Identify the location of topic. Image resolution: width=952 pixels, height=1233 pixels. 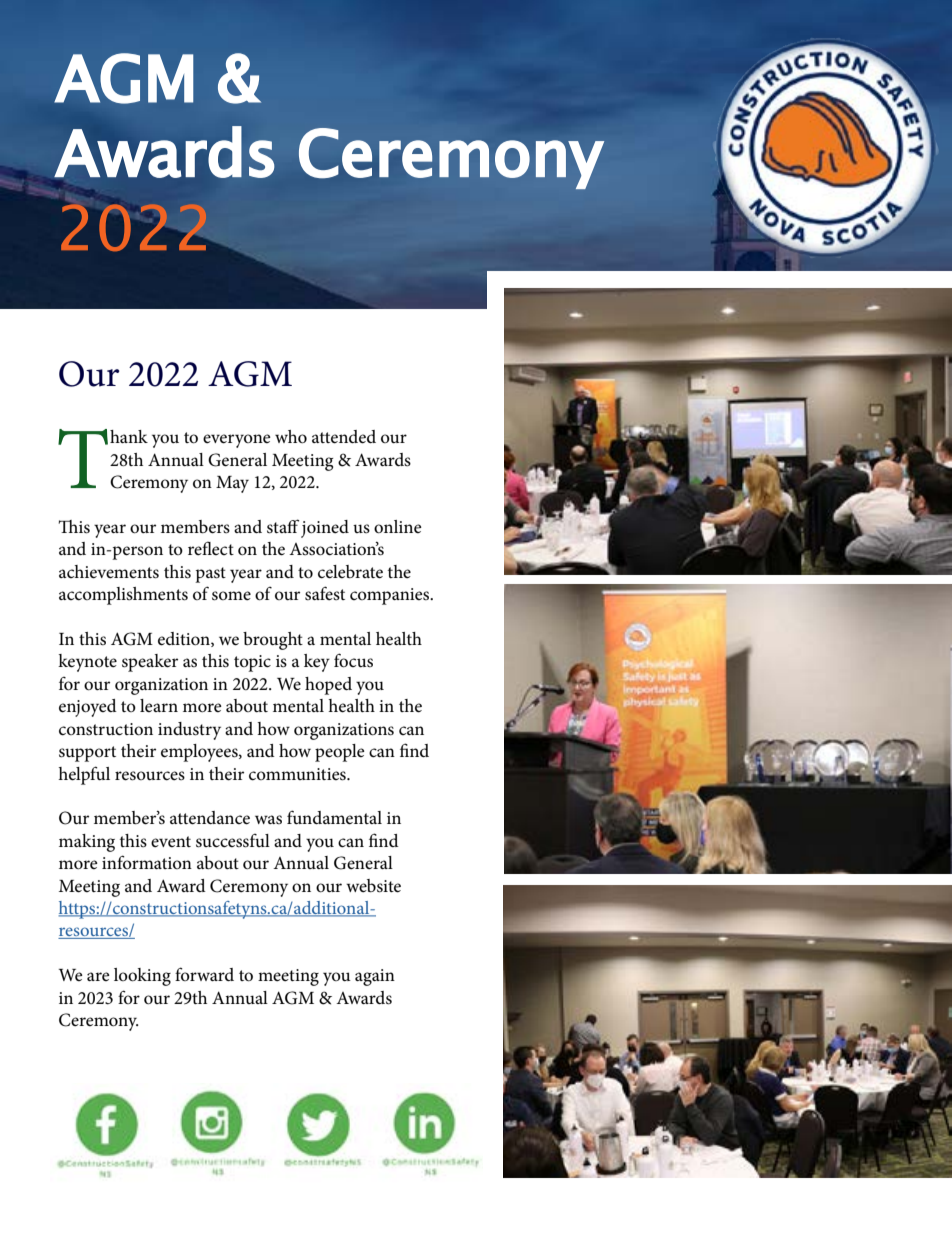
(252, 663).
